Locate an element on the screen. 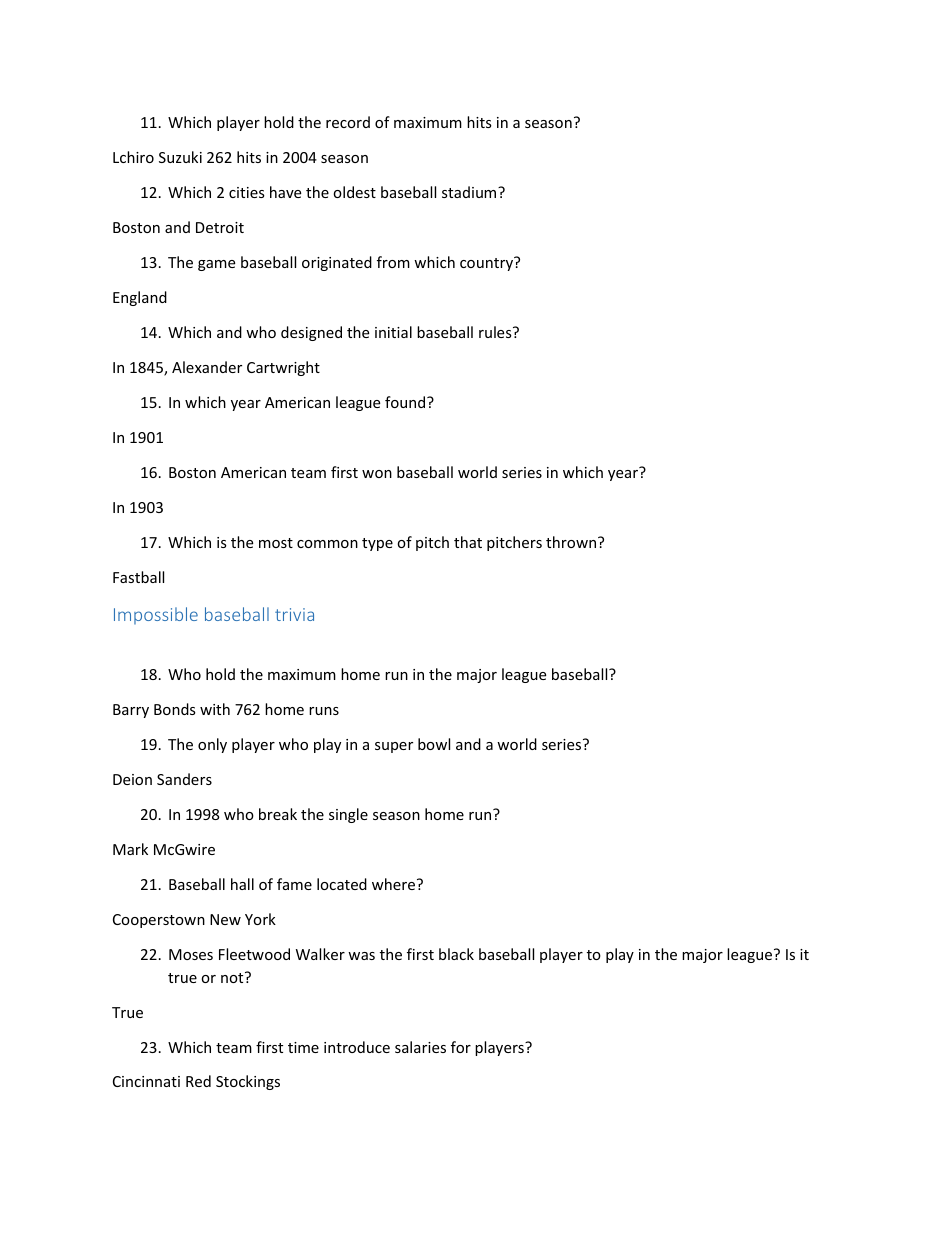  country is located at coordinates (488, 263).
